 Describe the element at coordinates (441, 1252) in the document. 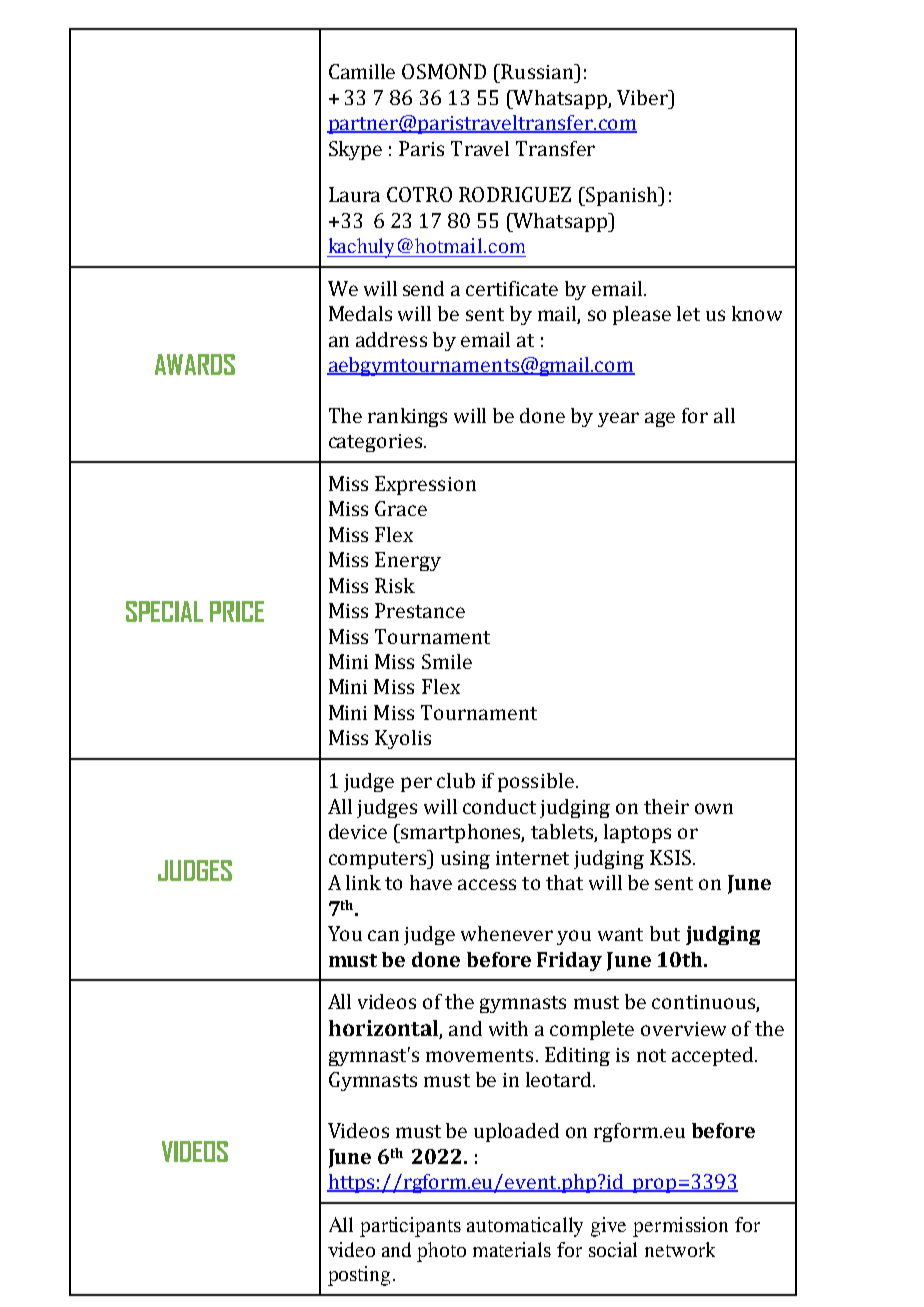

I see `photo` at that location.
